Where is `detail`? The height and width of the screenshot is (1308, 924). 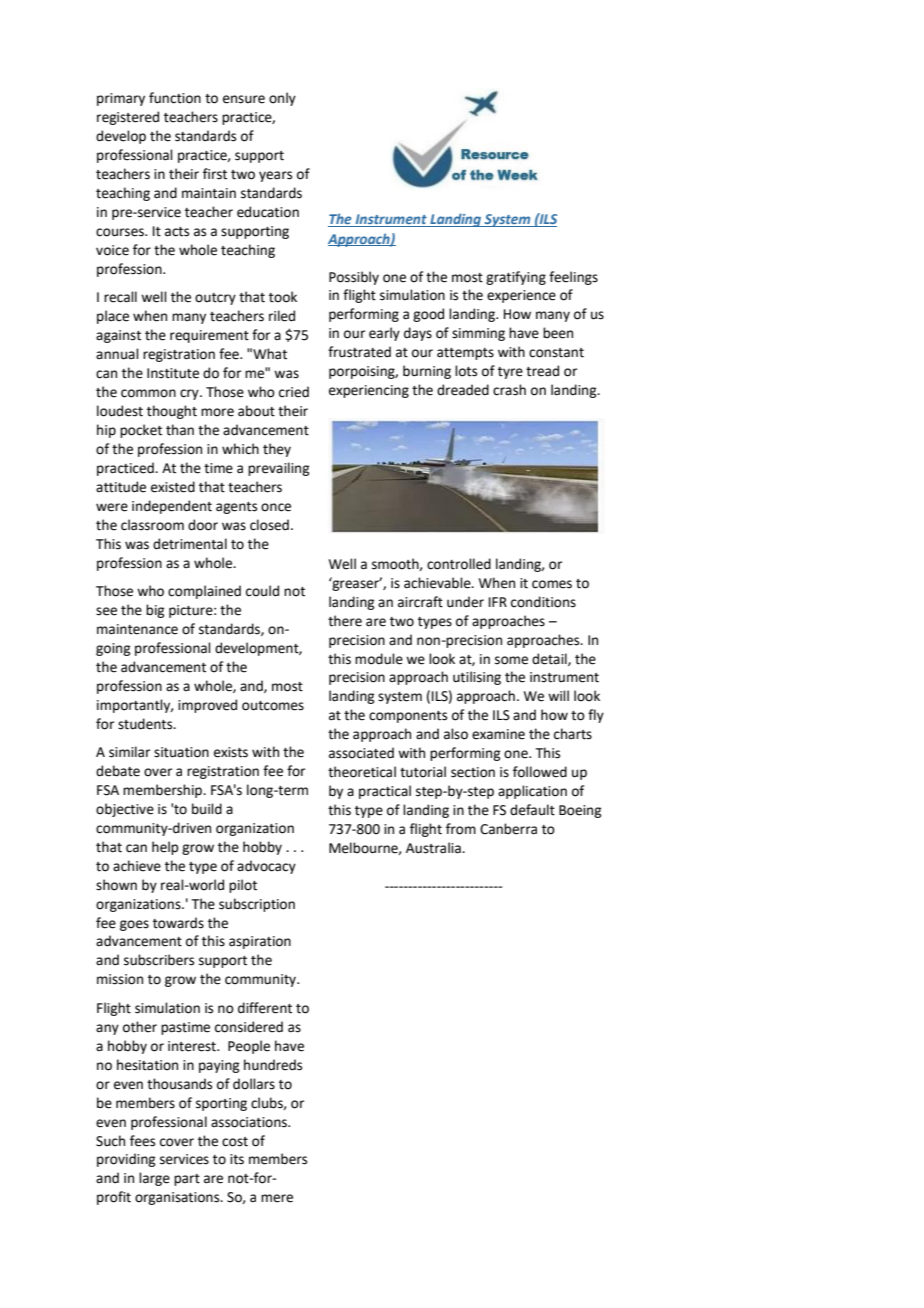 detail is located at coordinates (550, 659).
